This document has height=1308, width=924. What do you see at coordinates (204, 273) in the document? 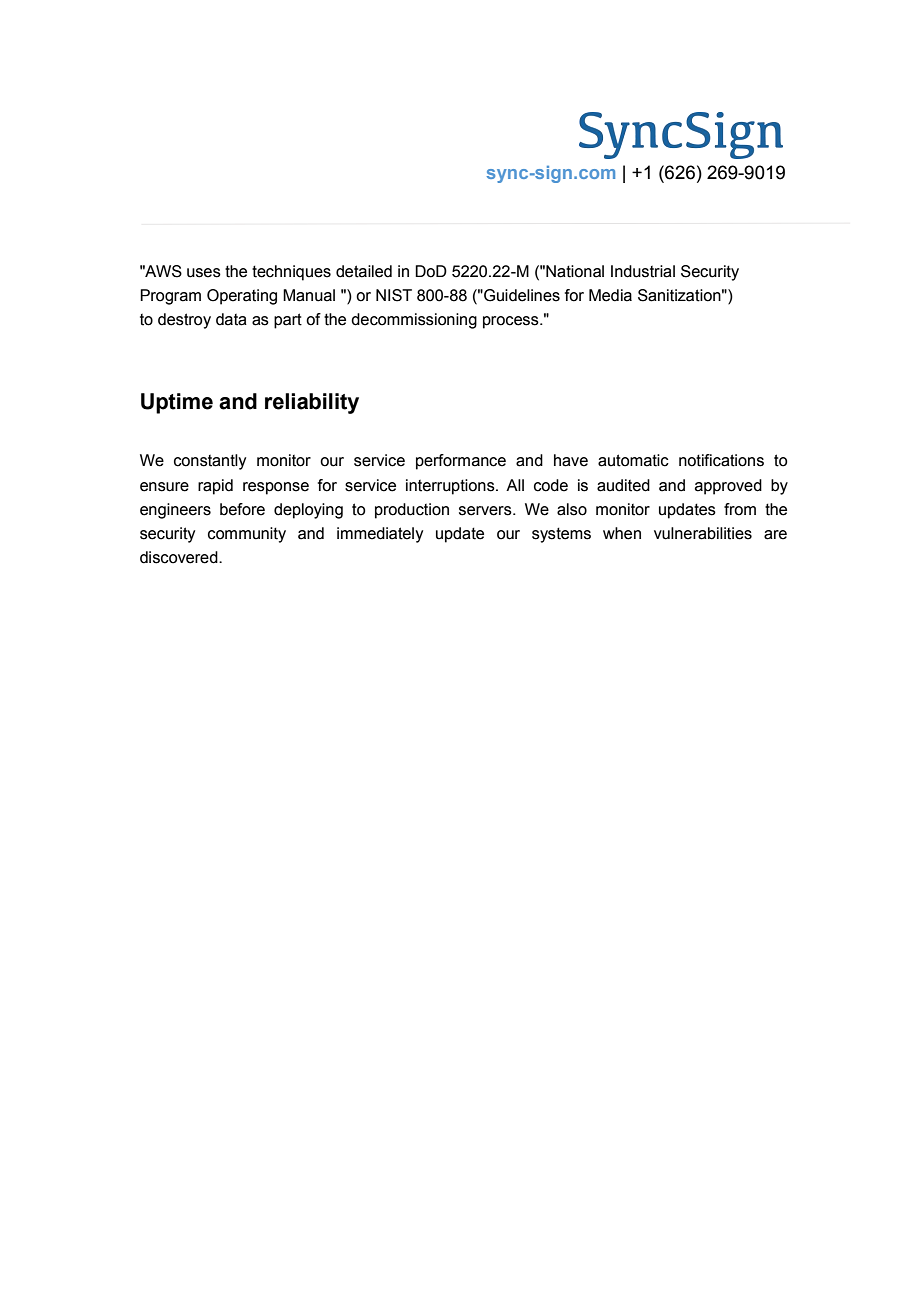
I see `uses` at bounding box center [204, 273].
